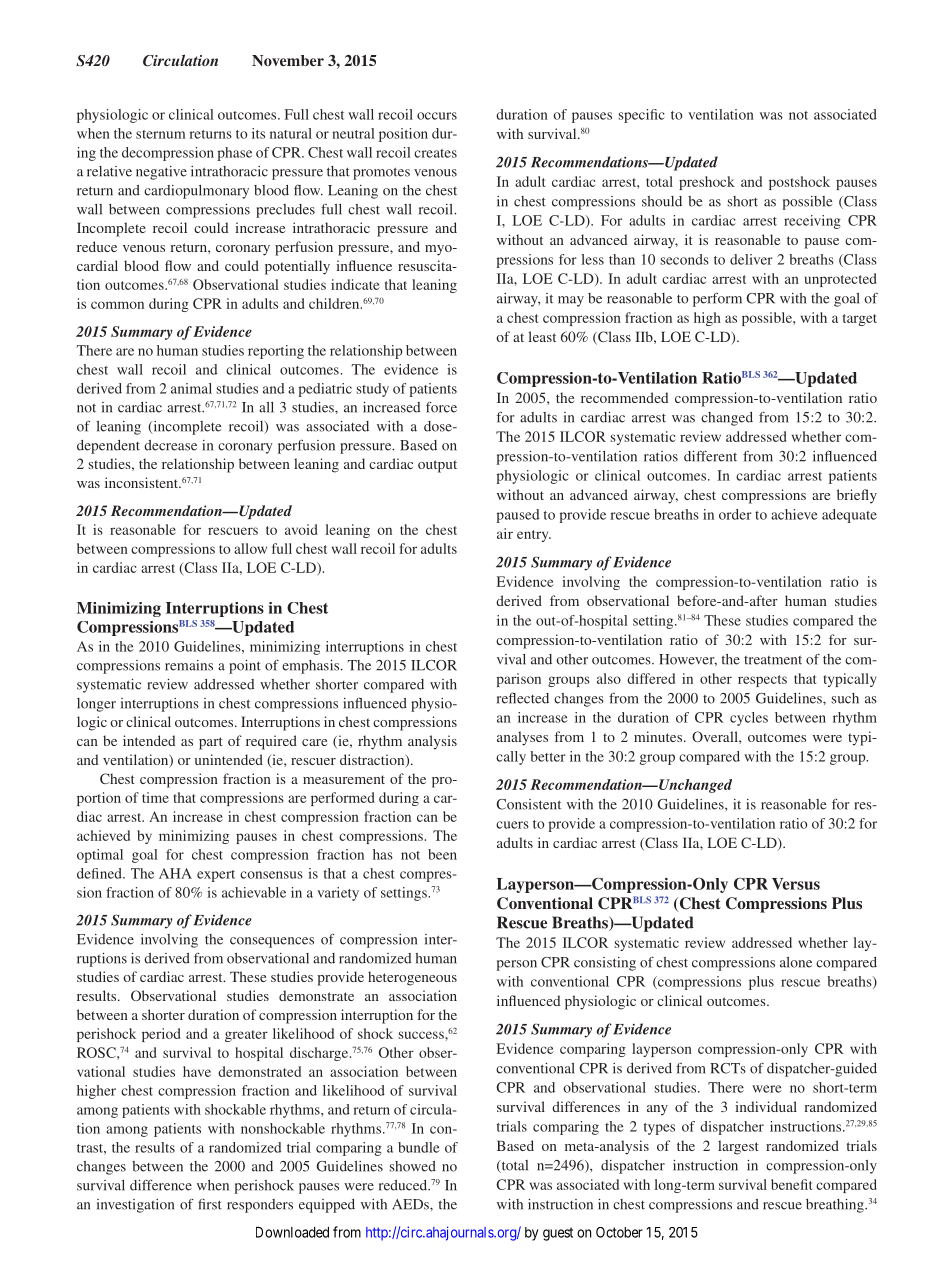 The height and width of the screenshot is (1275, 952). I want to click on consequences, so click(272, 942).
